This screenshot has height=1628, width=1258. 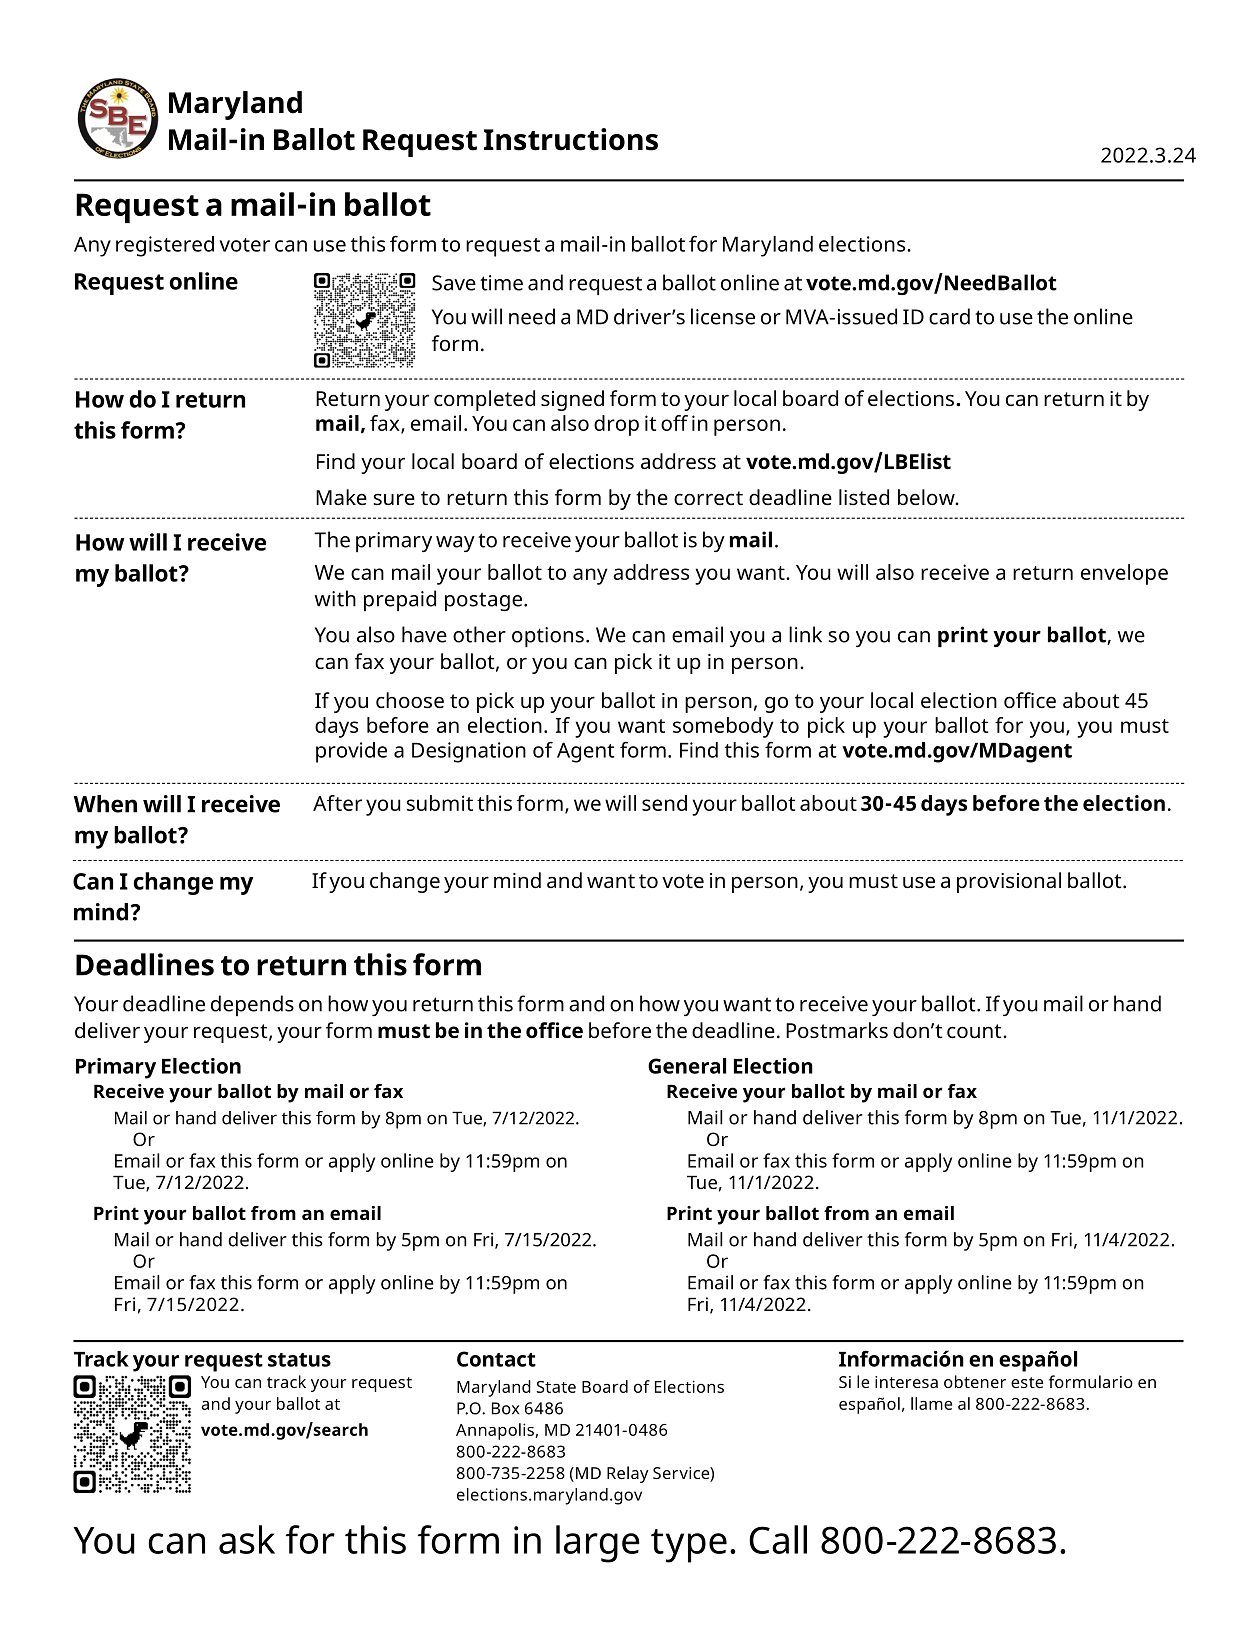 What do you see at coordinates (778, 1539) in the screenshot?
I see `Call` at bounding box center [778, 1539].
